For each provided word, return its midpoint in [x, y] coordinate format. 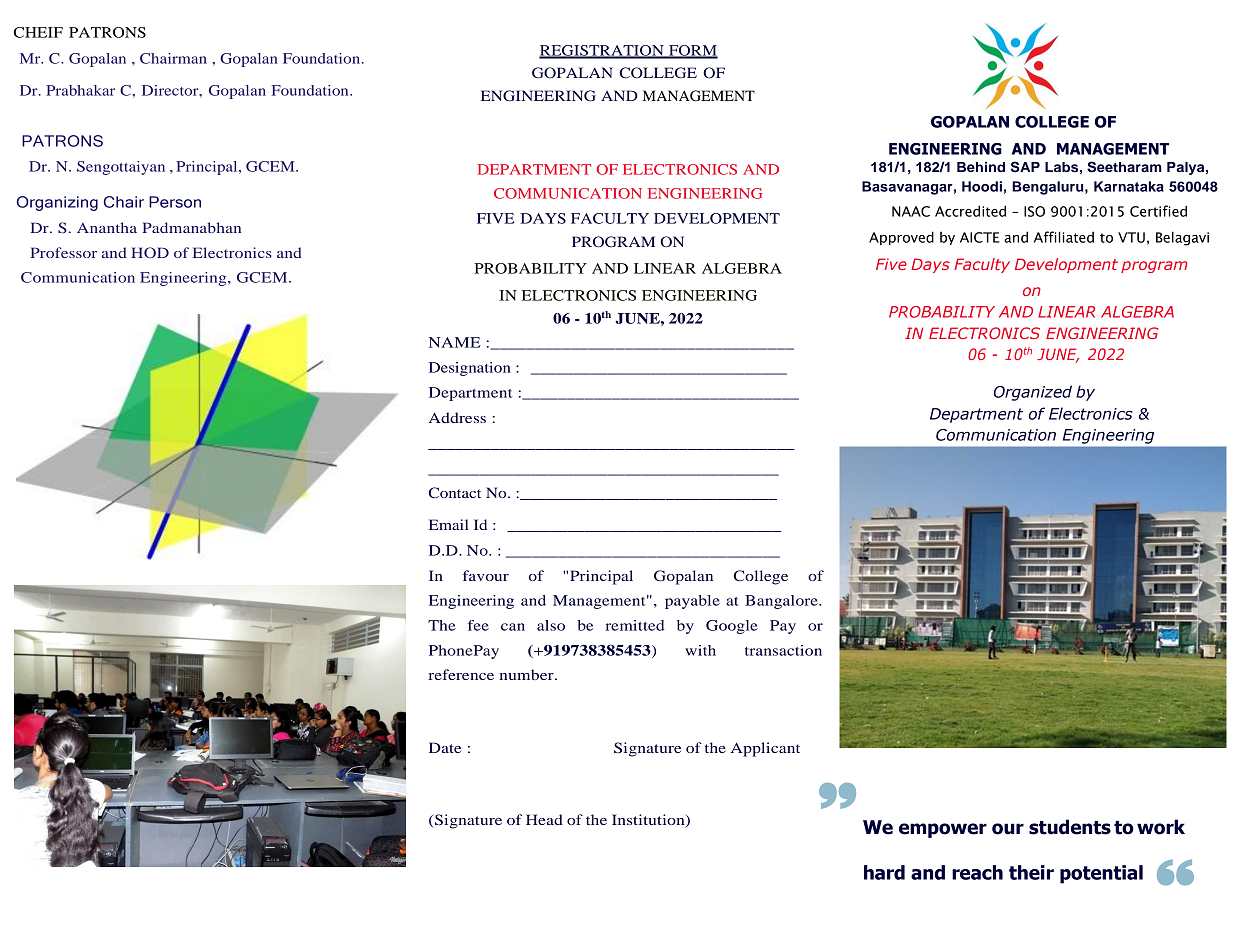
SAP [1025, 167]
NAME [455, 342]
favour [486, 575]
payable [692, 602]
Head [544, 819]
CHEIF [38, 32]
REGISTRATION [602, 51]
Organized [1033, 393]
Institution [649, 820]
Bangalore [782, 602]
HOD [150, 252]
